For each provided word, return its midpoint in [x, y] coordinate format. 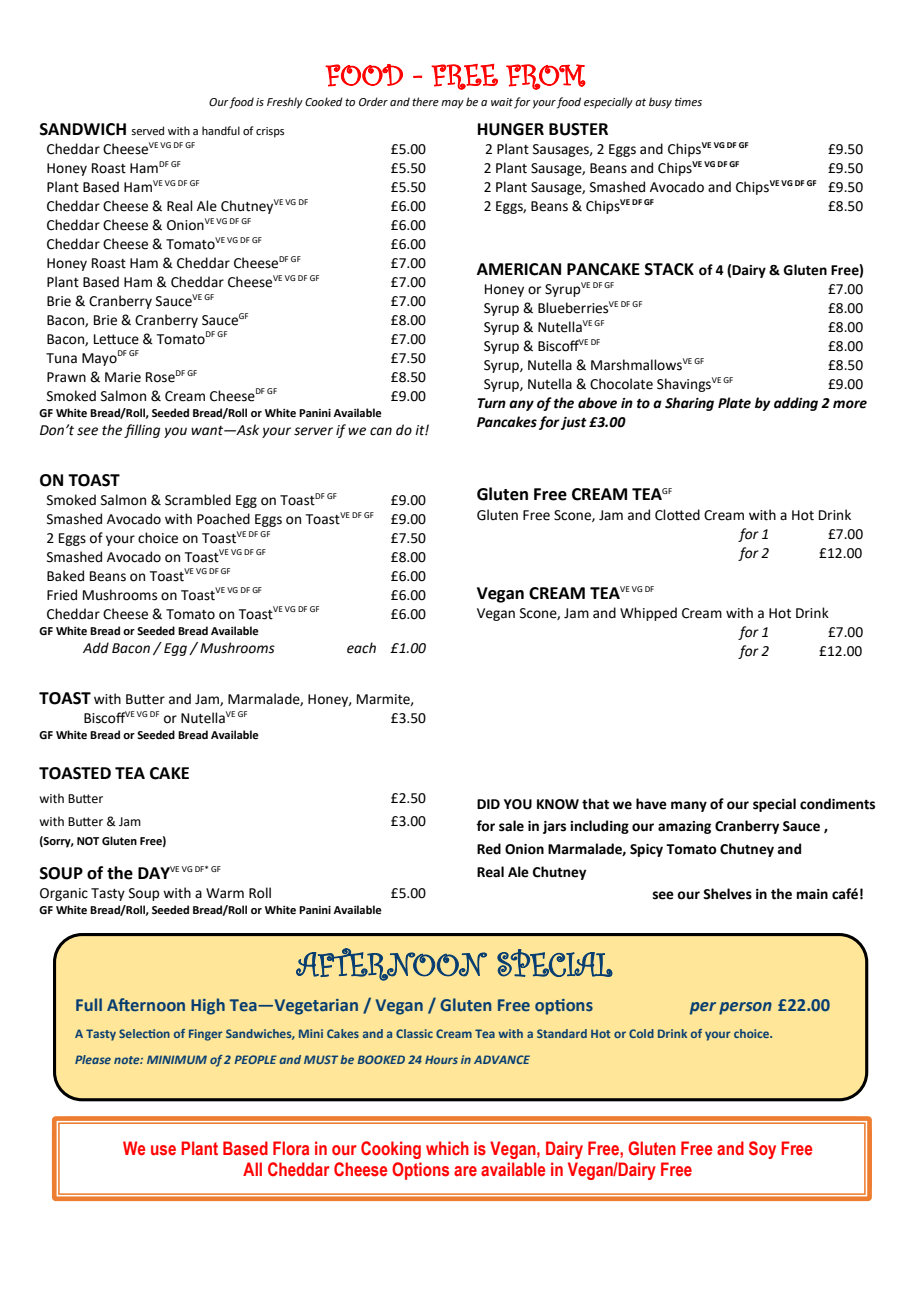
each [361, 648]
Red [489, 849]
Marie [123, 377]
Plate [734, 403]
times [688, 102]
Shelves [727, 894]
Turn [491, 403]
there [425, 101]
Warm [225, 893]
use [163, 1150]
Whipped [648, 614]
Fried [62, 595]
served [147, 130]
